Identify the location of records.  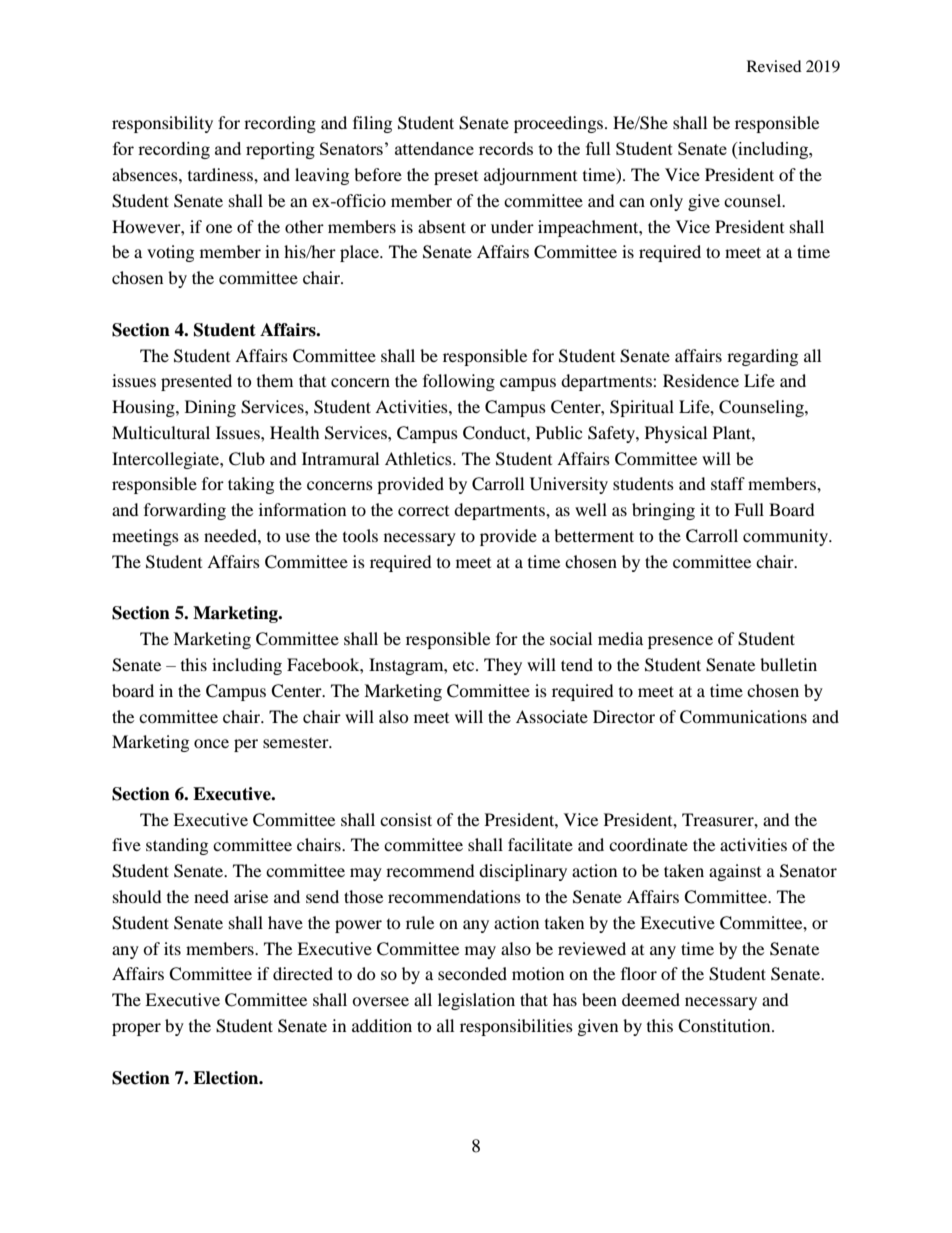
(506, 148).
